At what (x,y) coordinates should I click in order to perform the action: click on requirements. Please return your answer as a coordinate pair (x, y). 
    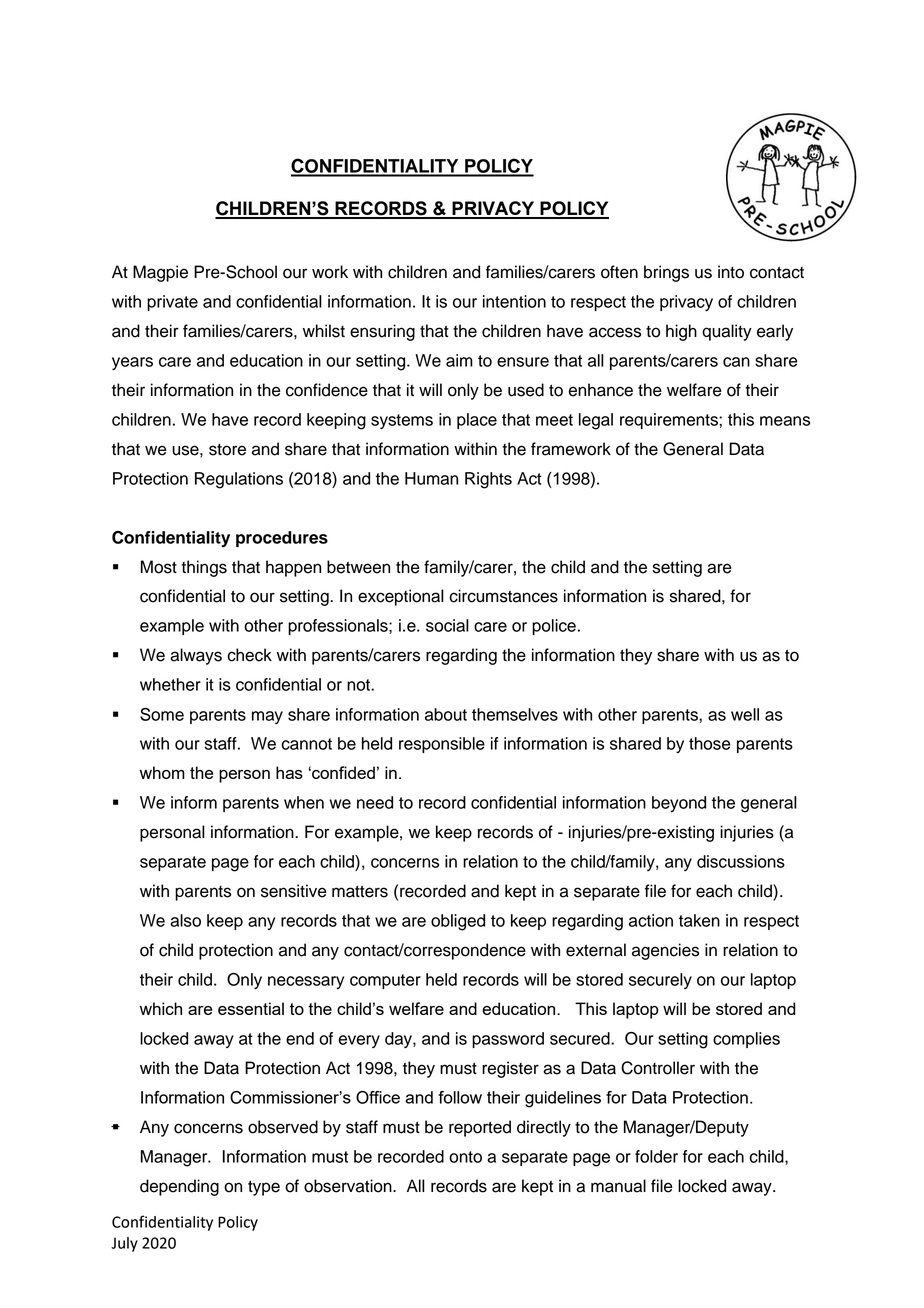
    Looking at the image, I should click on (670, 421).
